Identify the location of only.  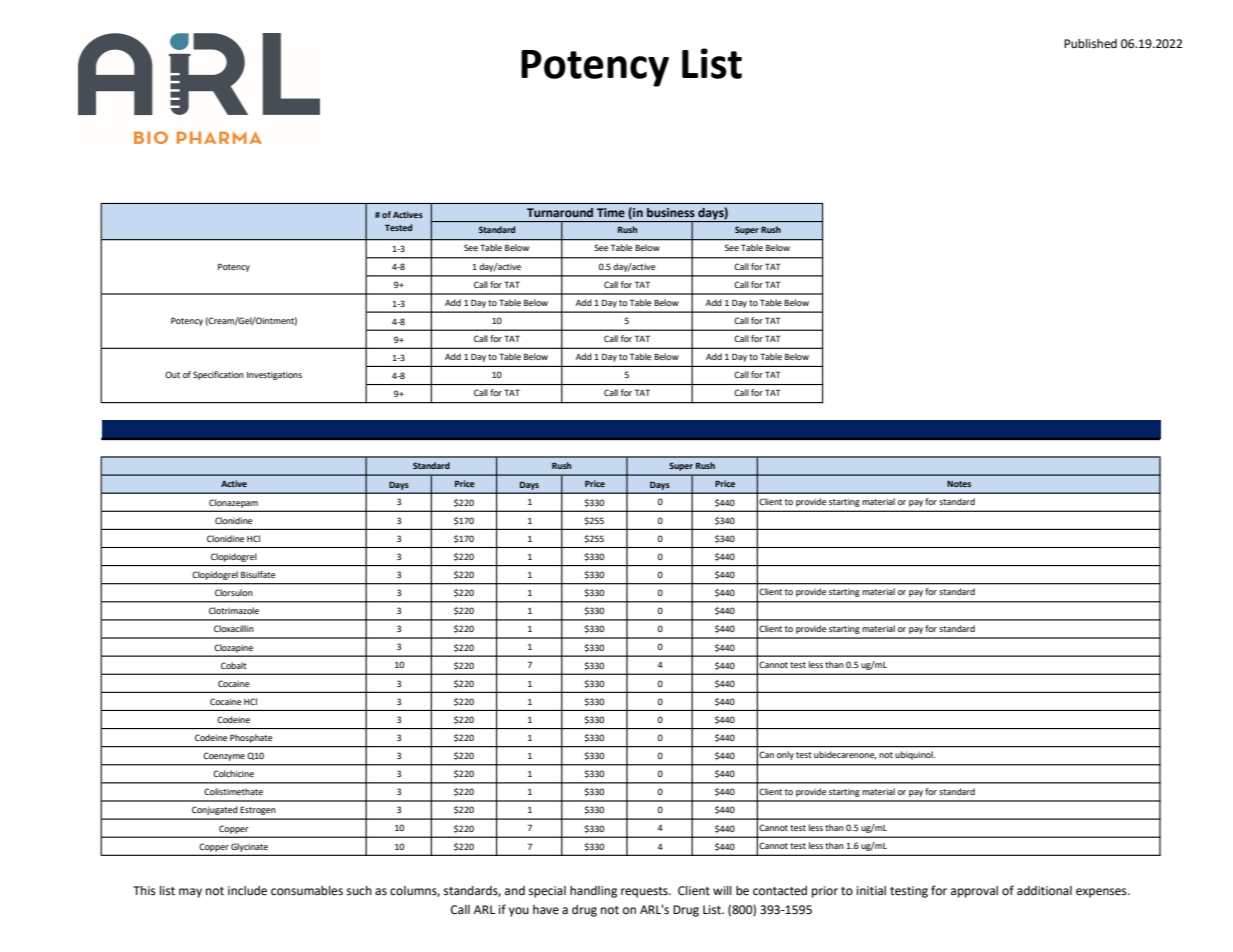
(785, 755).
